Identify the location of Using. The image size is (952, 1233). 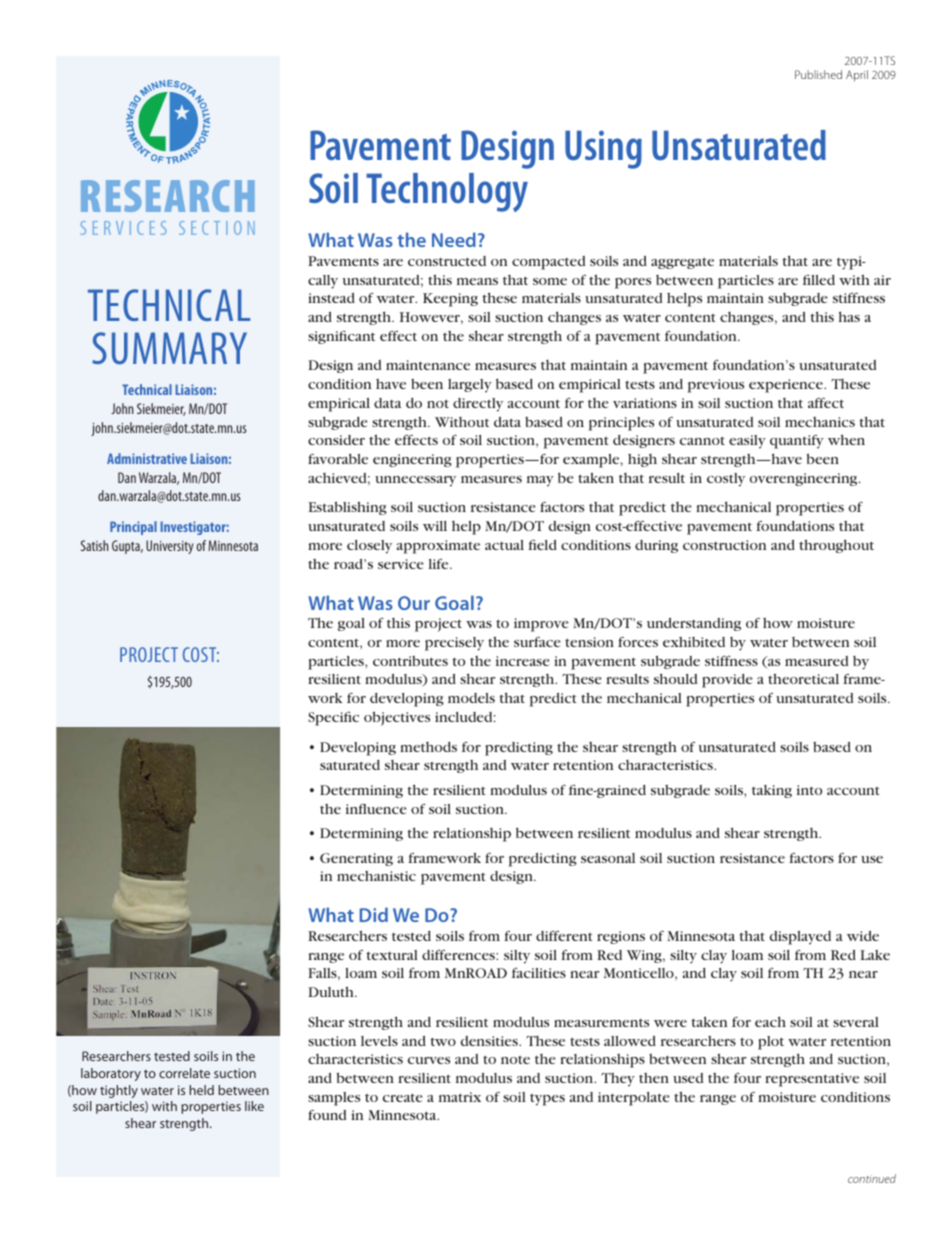
(603, 149).
